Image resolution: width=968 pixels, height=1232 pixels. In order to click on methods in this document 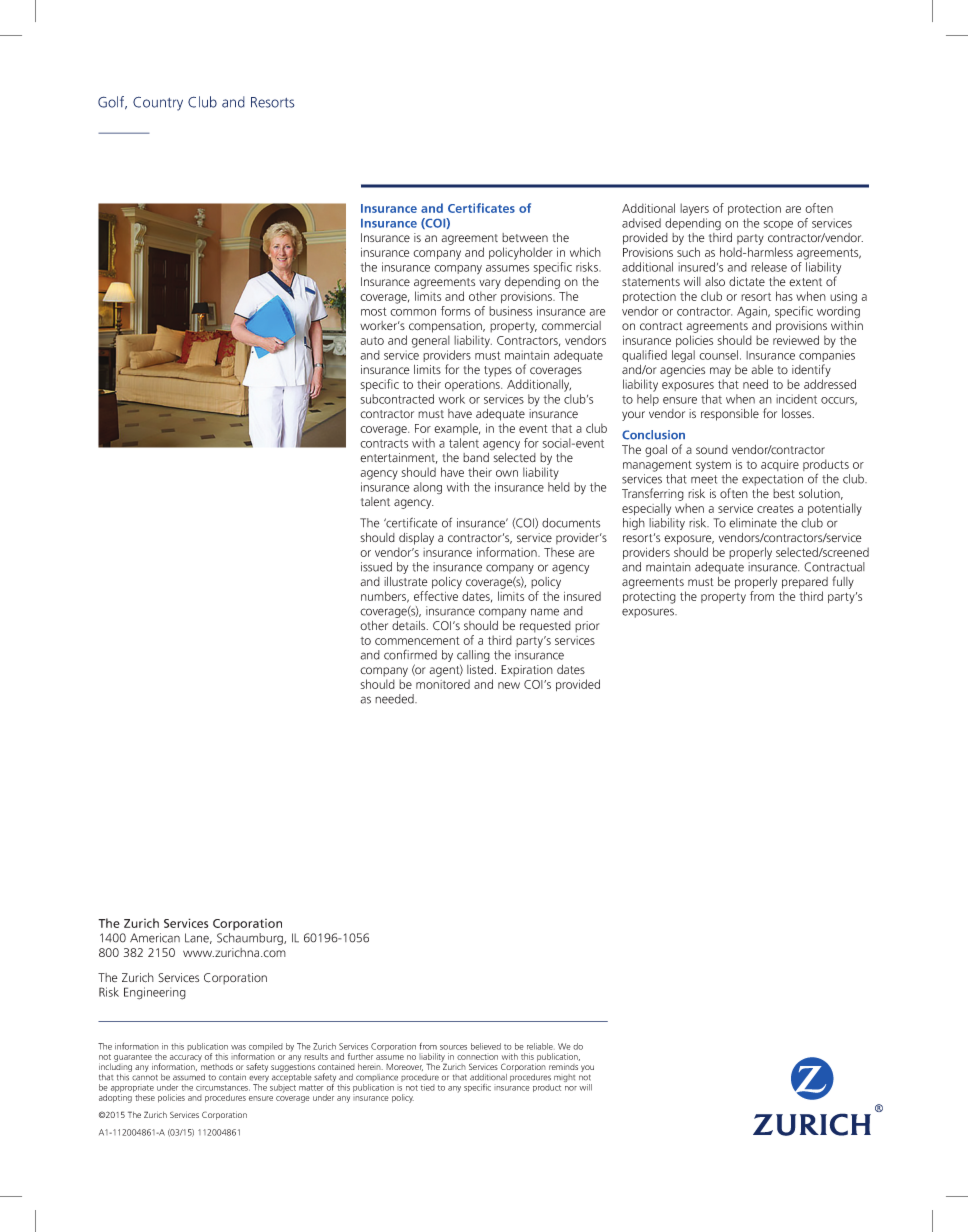, I will do `click(216, 1065)`.
